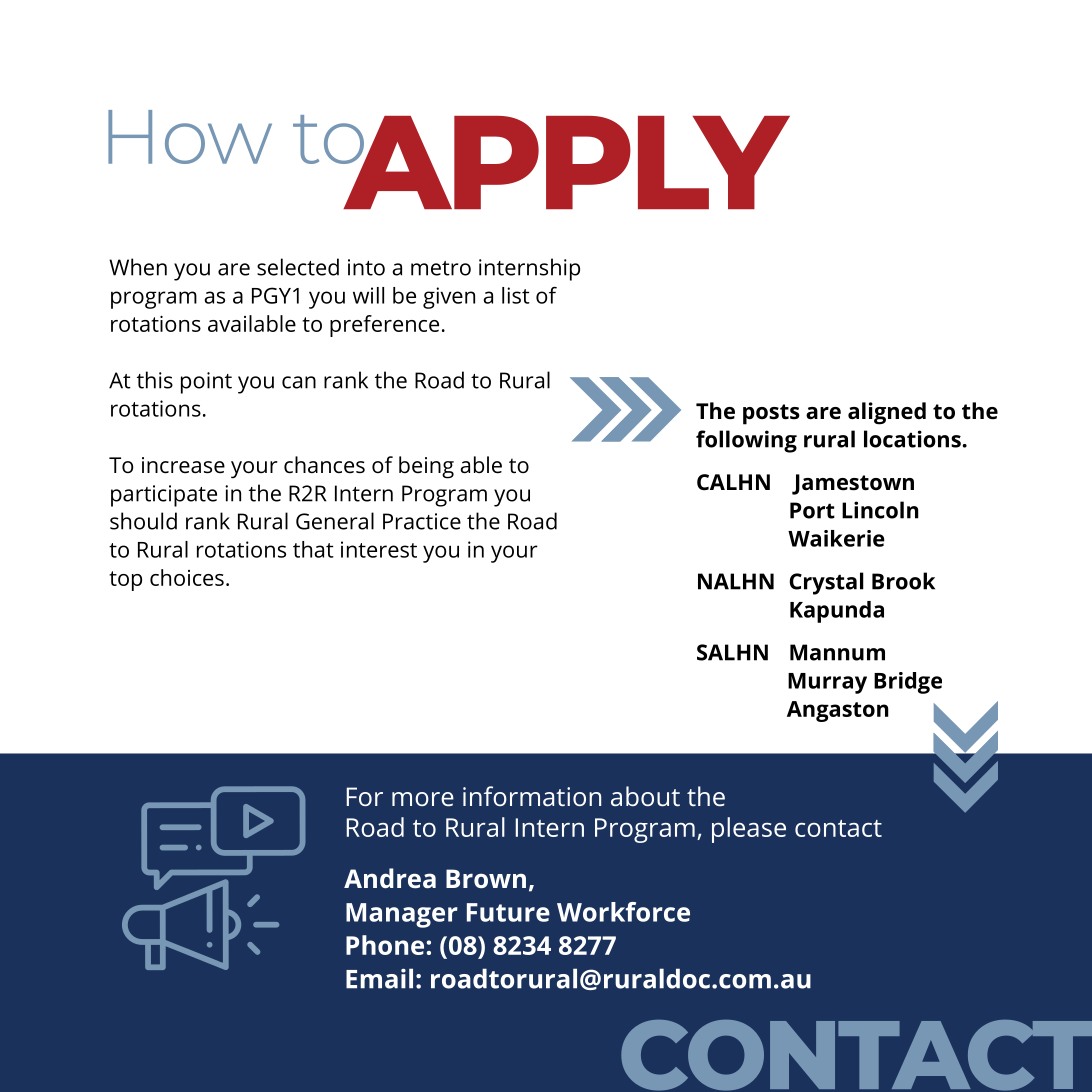  What do you see at coordinates (206, 383) in the screenshot?
I see `point` at bounding box center [206, 383].
